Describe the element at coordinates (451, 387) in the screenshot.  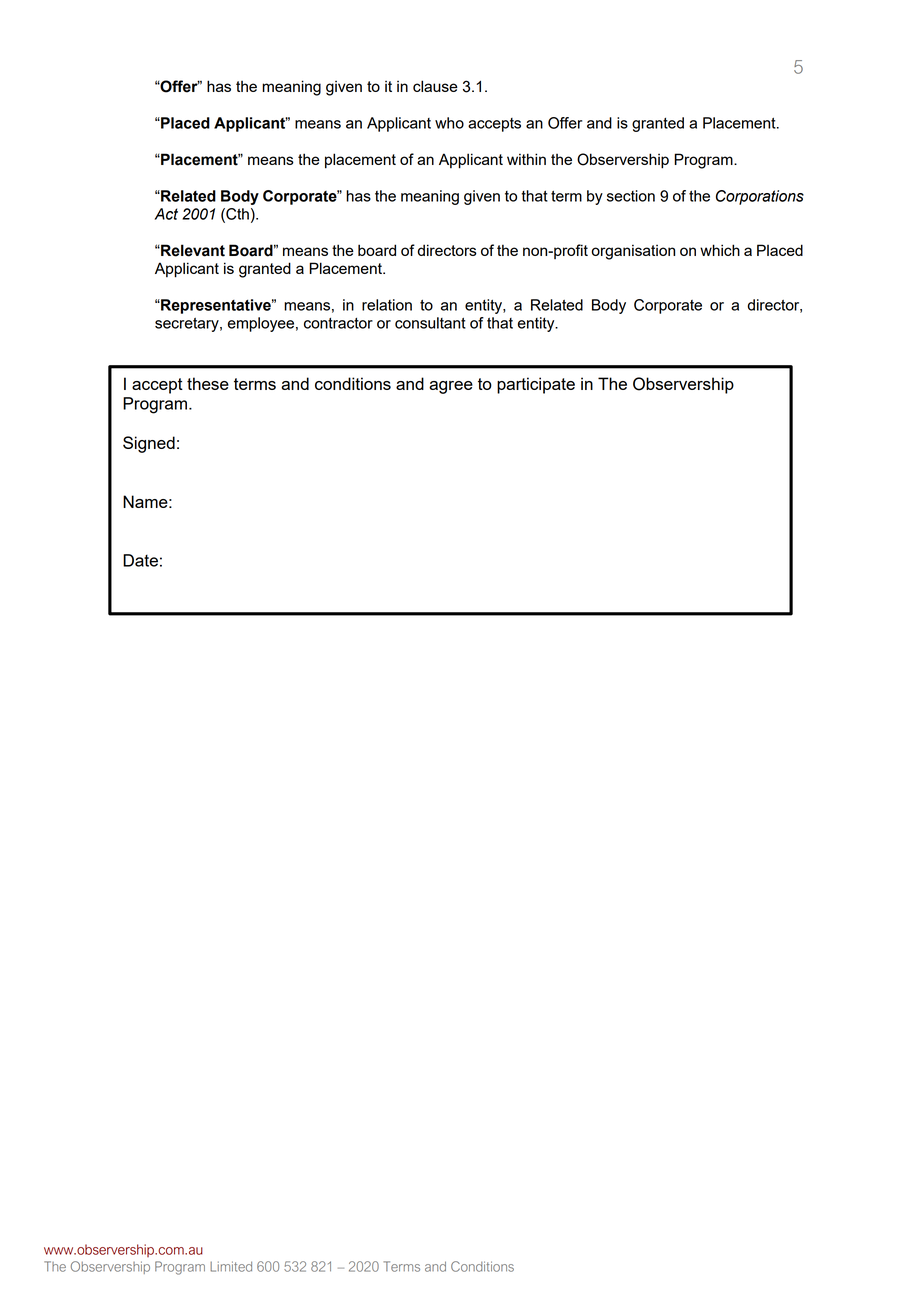
I see `agree` at that location.
